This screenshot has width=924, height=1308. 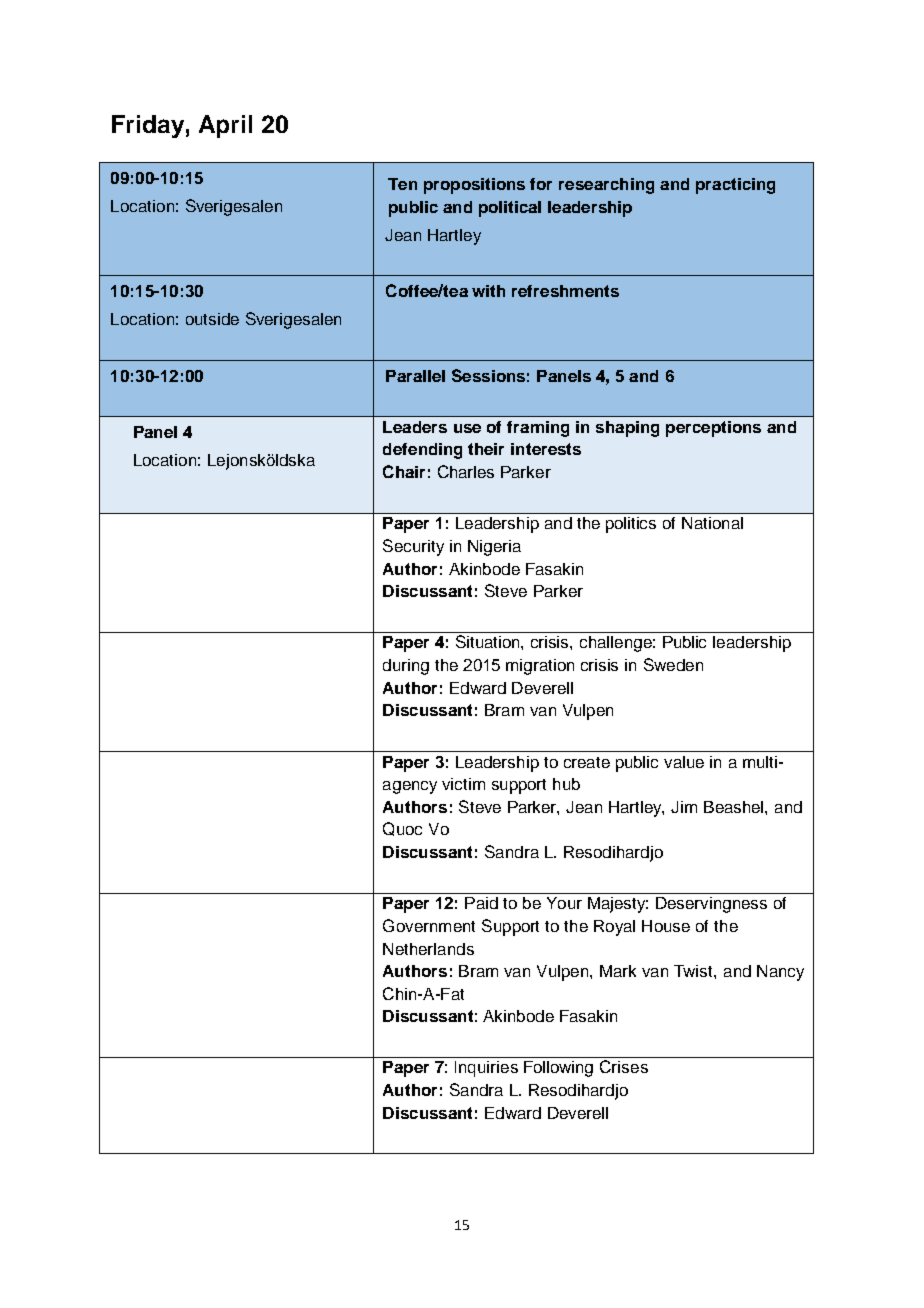 What do you see at coordinates (735, 186) in the screenshot?
I see `practicing` at bounding box center [735, 186].
